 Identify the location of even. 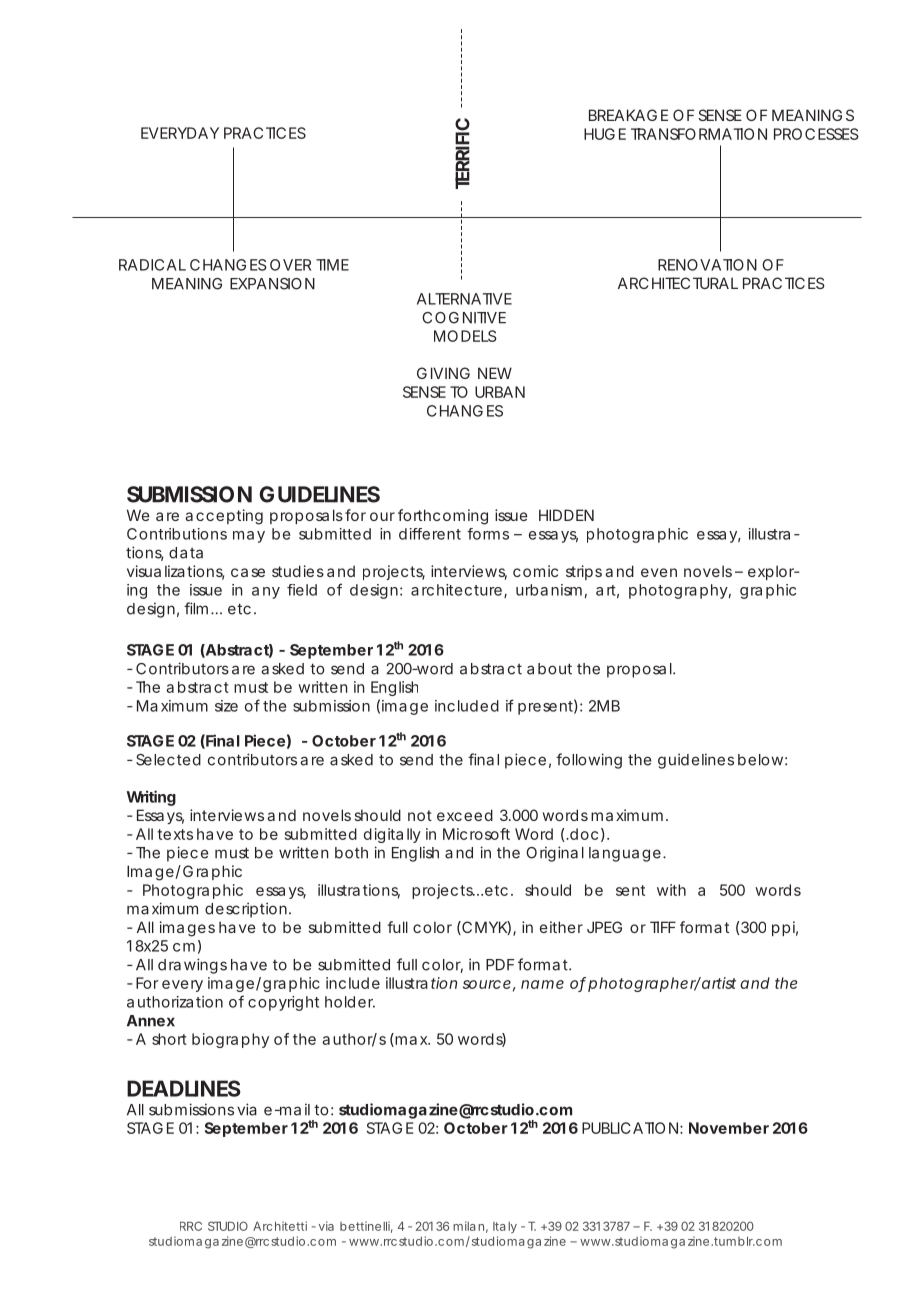
(659, 572).
